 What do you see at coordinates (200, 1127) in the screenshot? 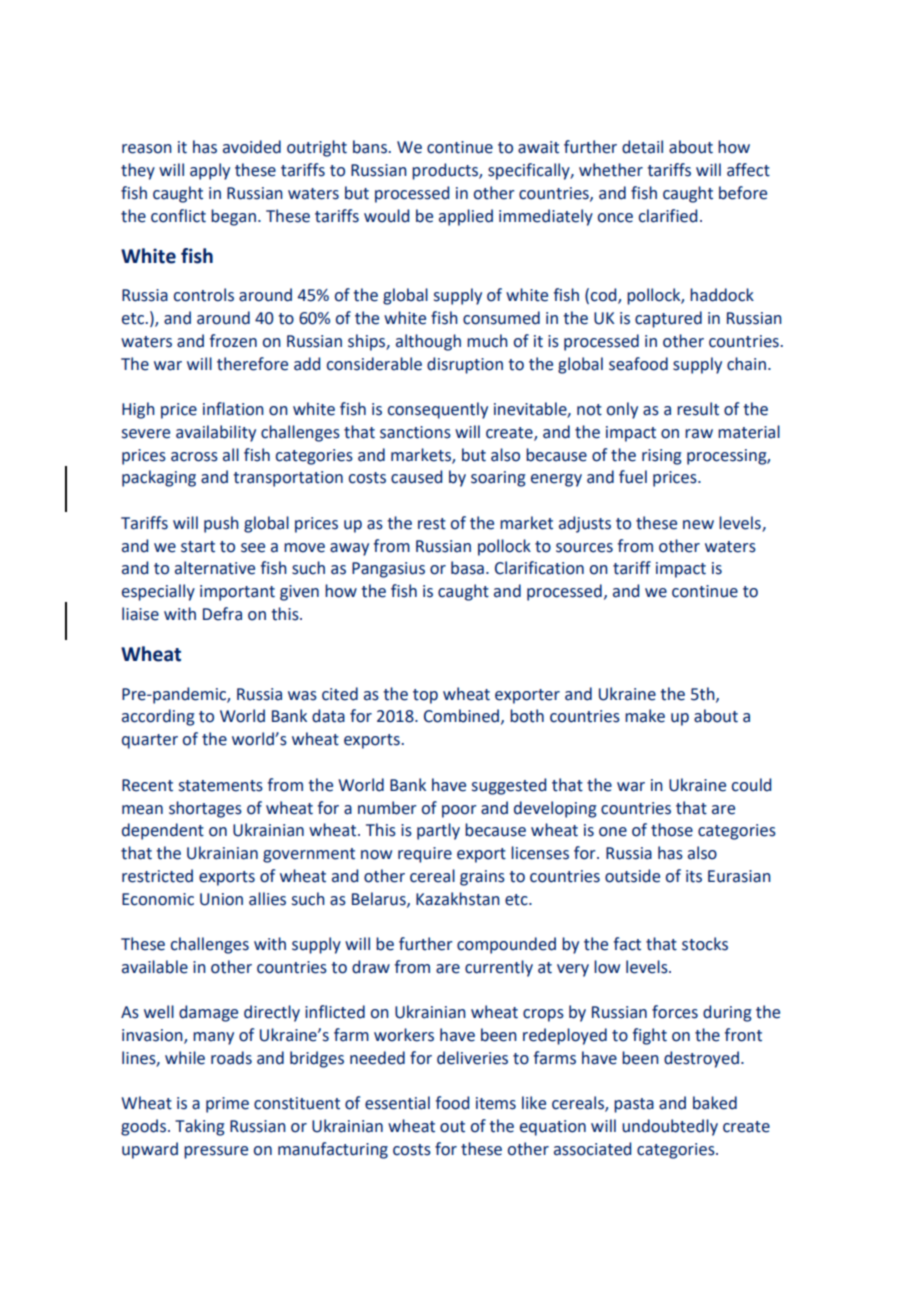
I see `Taking` at bounding box center [200, 1127].
